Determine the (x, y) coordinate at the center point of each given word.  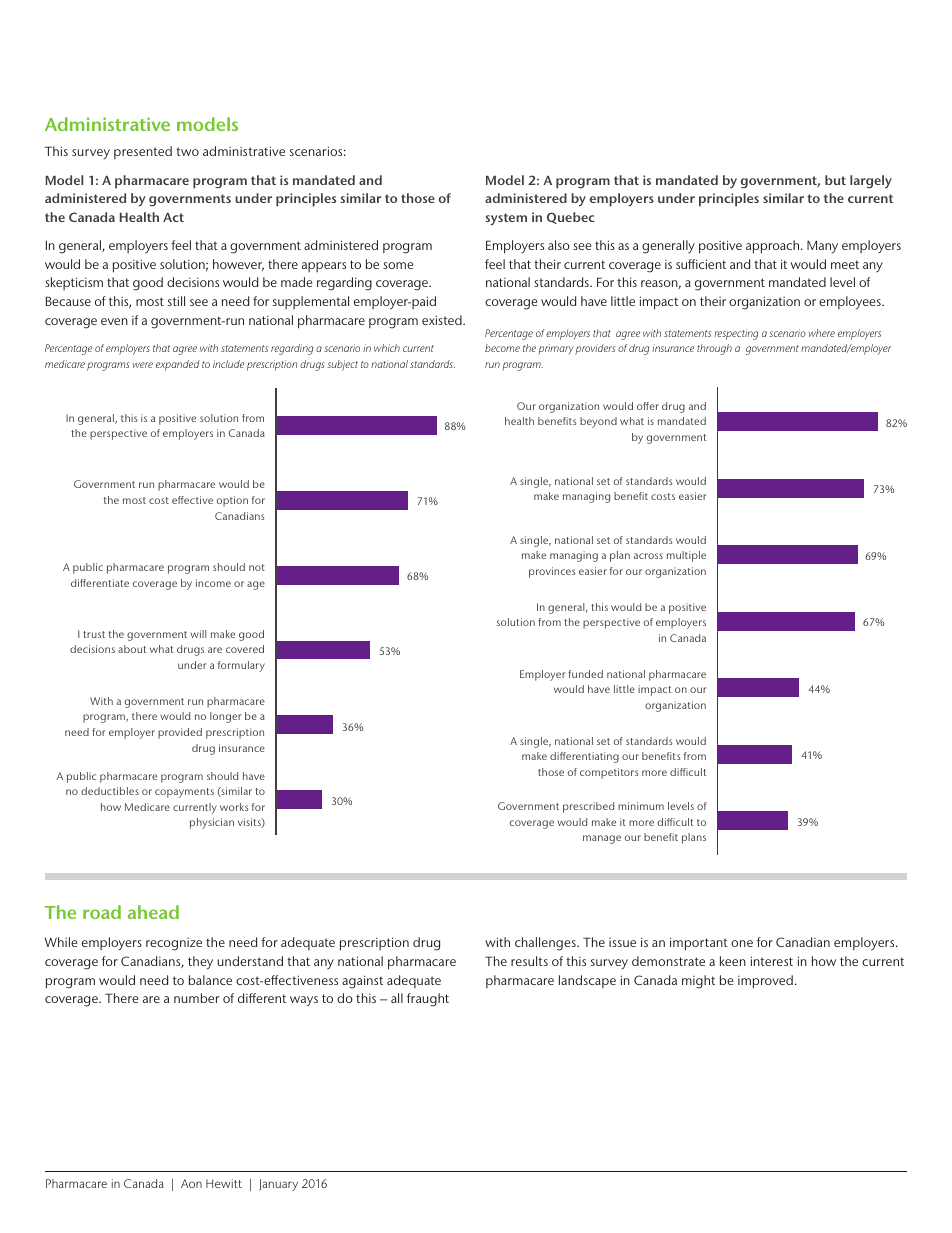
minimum (641, 806)
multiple (686, 556)
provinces (552, 572)
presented (143, 152)
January (278, 1185)
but (835, 180)
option (232, 501)
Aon (191, 1183)
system (506, 219)
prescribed (588, 807)
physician (212, 823)
